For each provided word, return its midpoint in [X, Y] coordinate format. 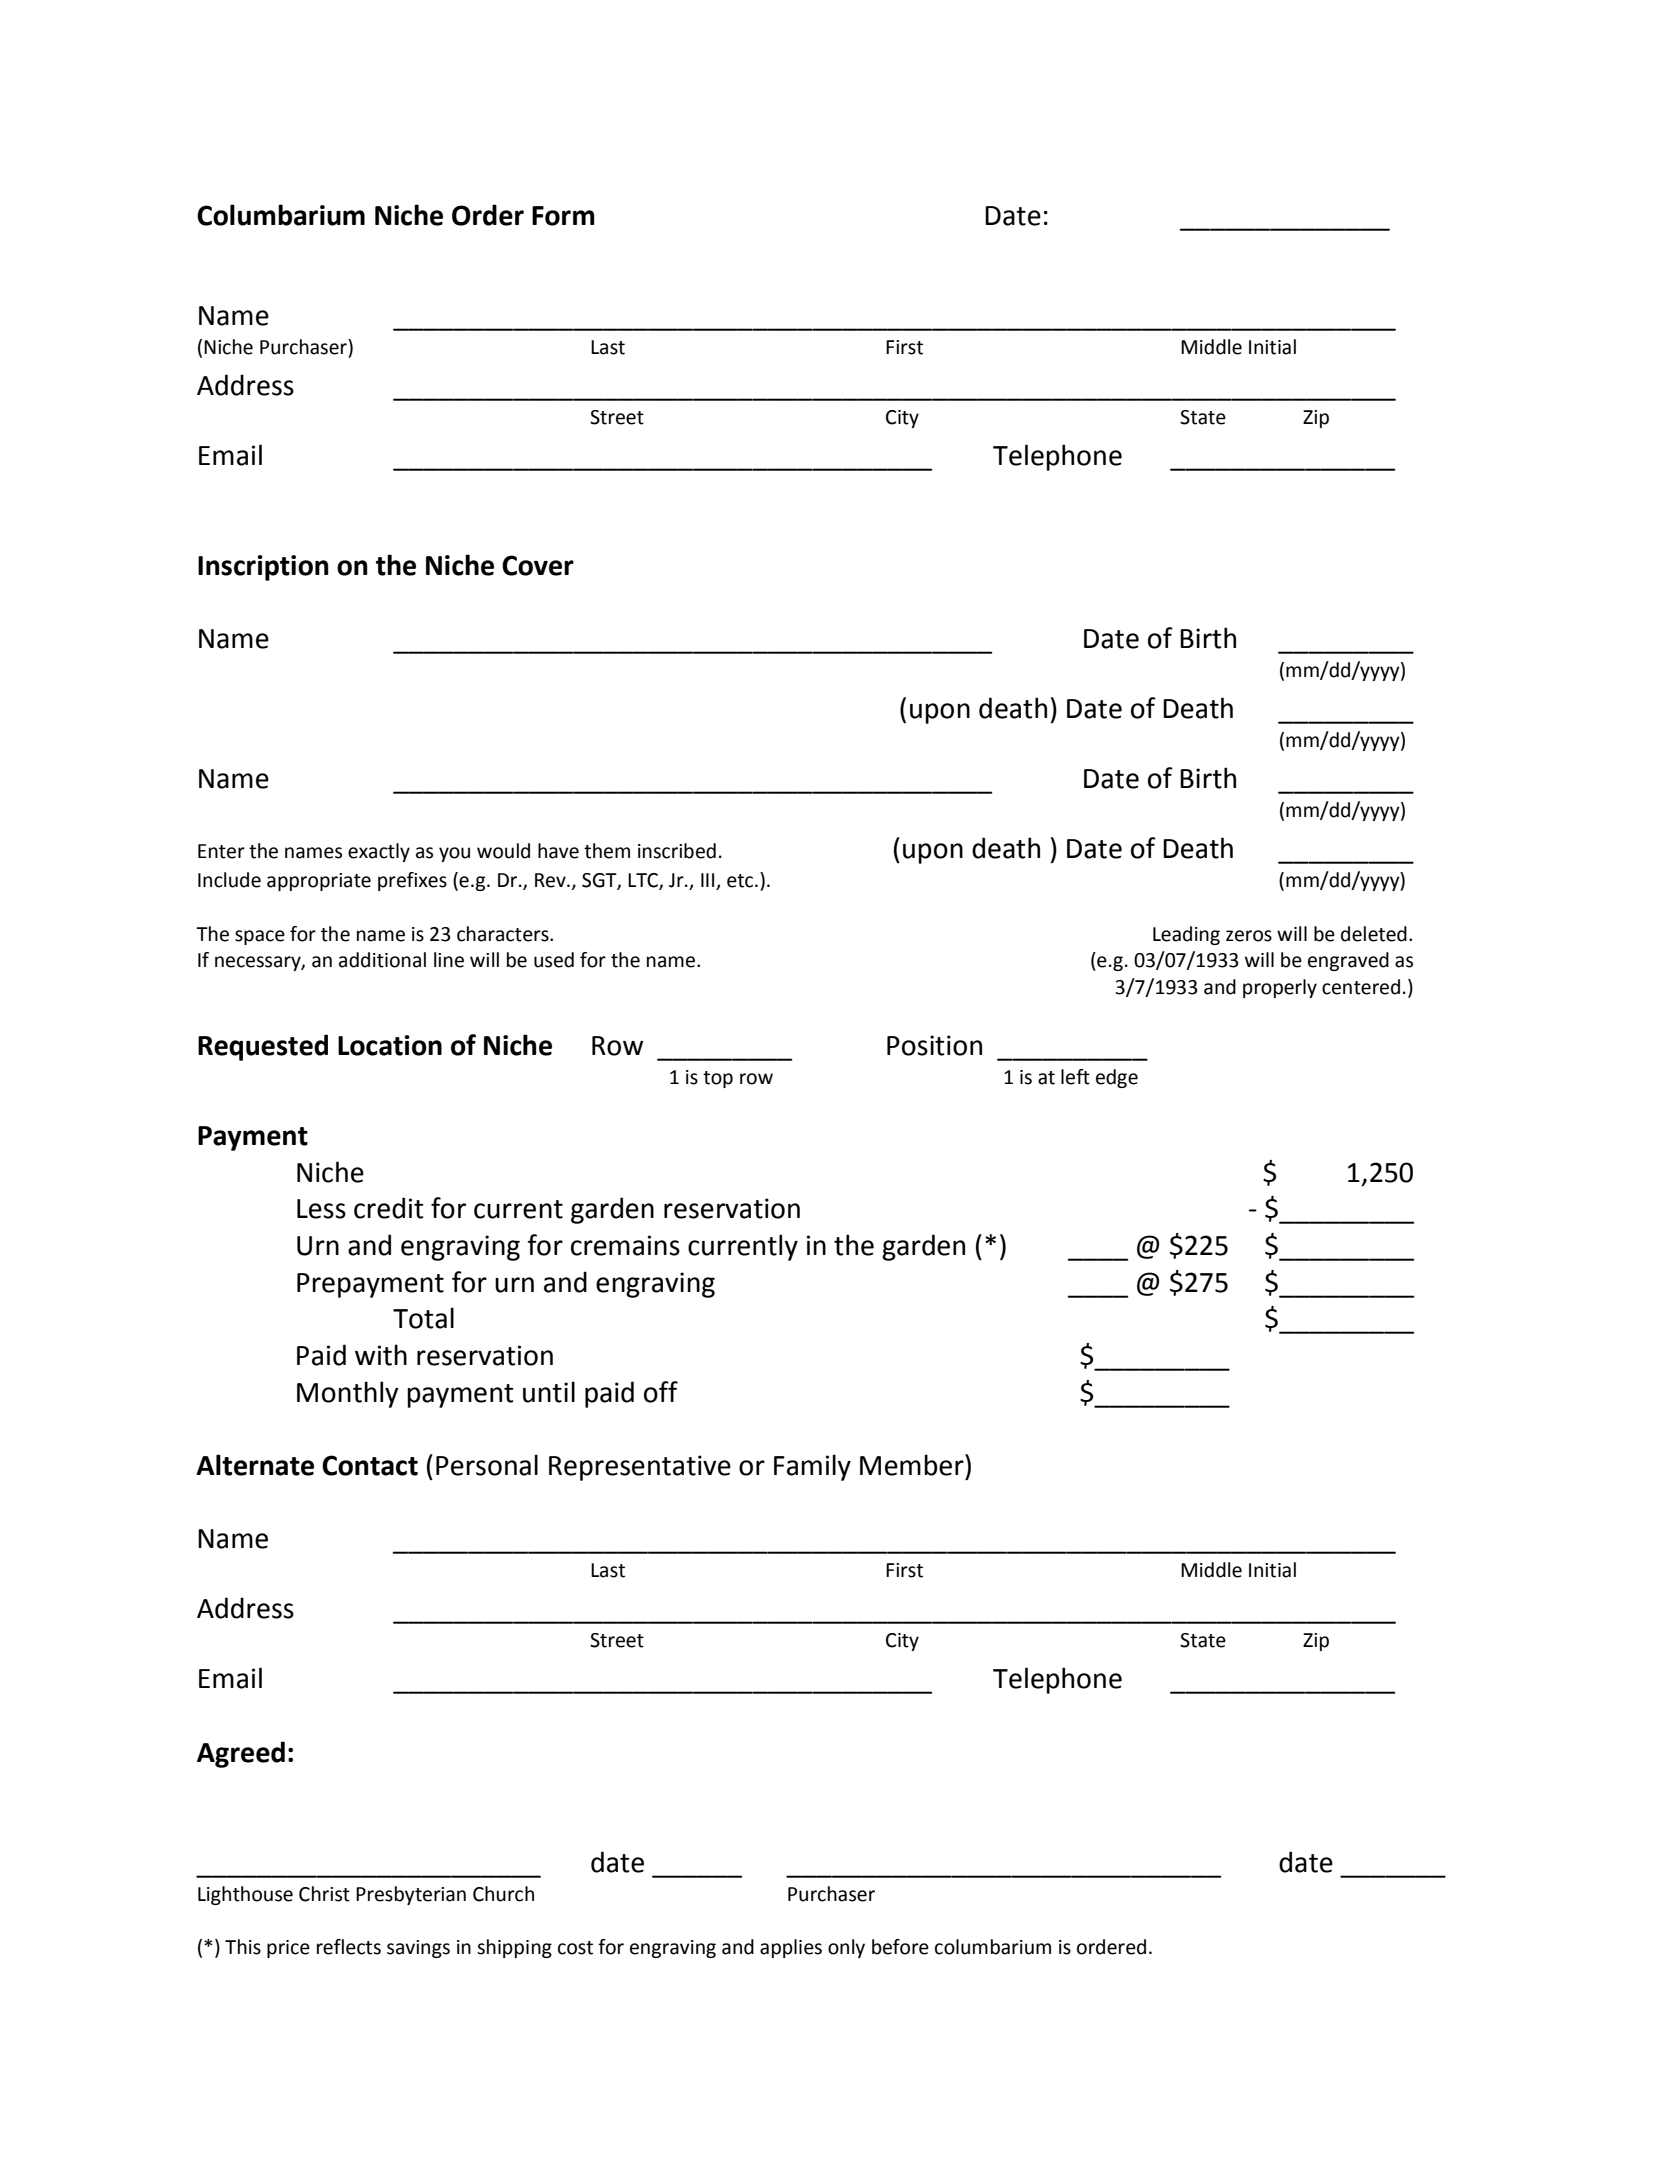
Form [563, 216]
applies [791, 1948]
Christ [324, 1894]
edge [1117, 1078]
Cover [538, 565]
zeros [1249, 936]
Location [390, 1045]
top [718, 1079]
